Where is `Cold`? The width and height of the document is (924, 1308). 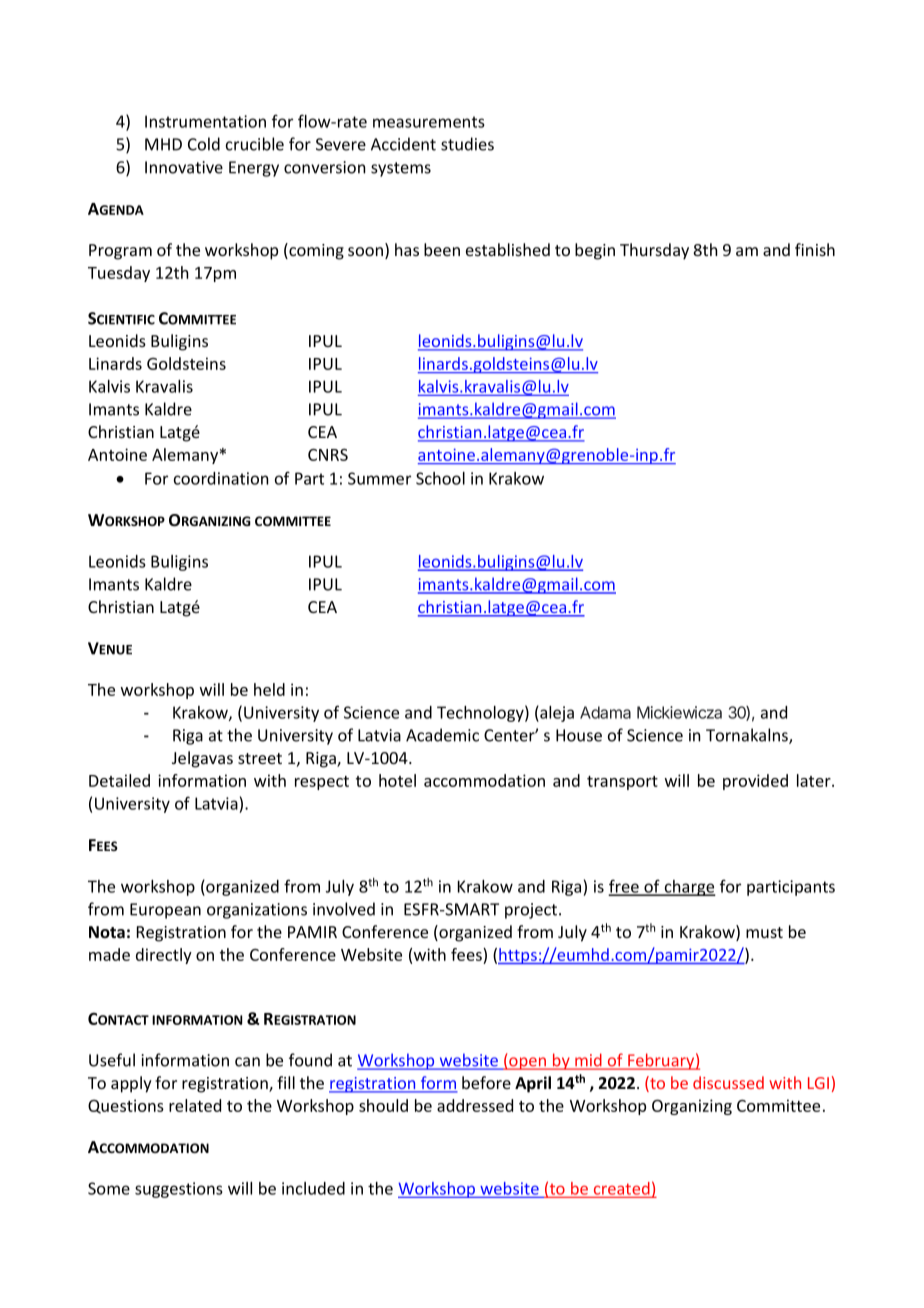 Cold is located at coordinates (204, 144).
